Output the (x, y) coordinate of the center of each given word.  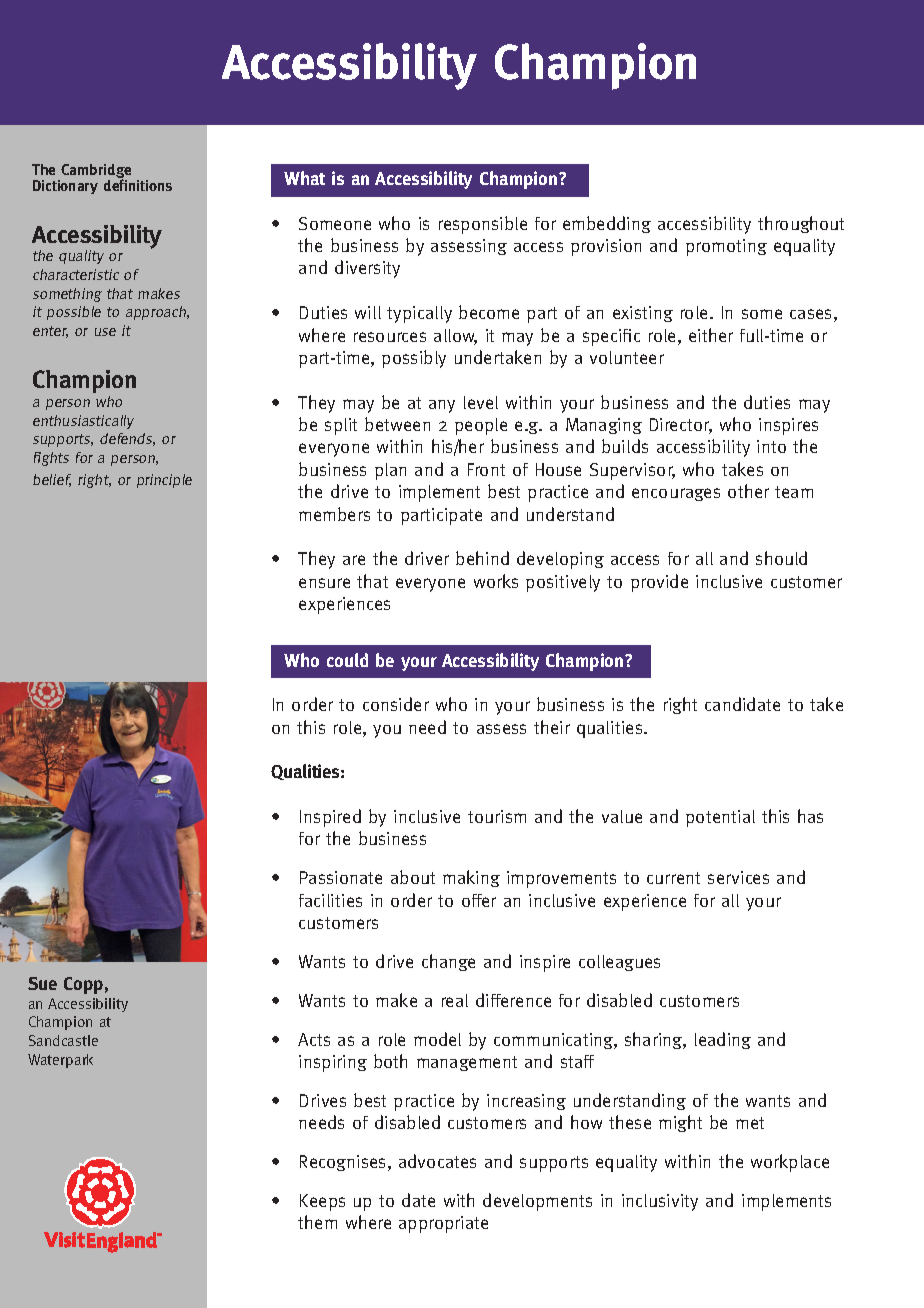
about (413, 877)
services (738, 877)
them (317, 1222)
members (334, 514)
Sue (42, 983)
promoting (726, 247)
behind (482, 558)
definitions (138, 184)
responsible (483, 225)
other (748, 491)
